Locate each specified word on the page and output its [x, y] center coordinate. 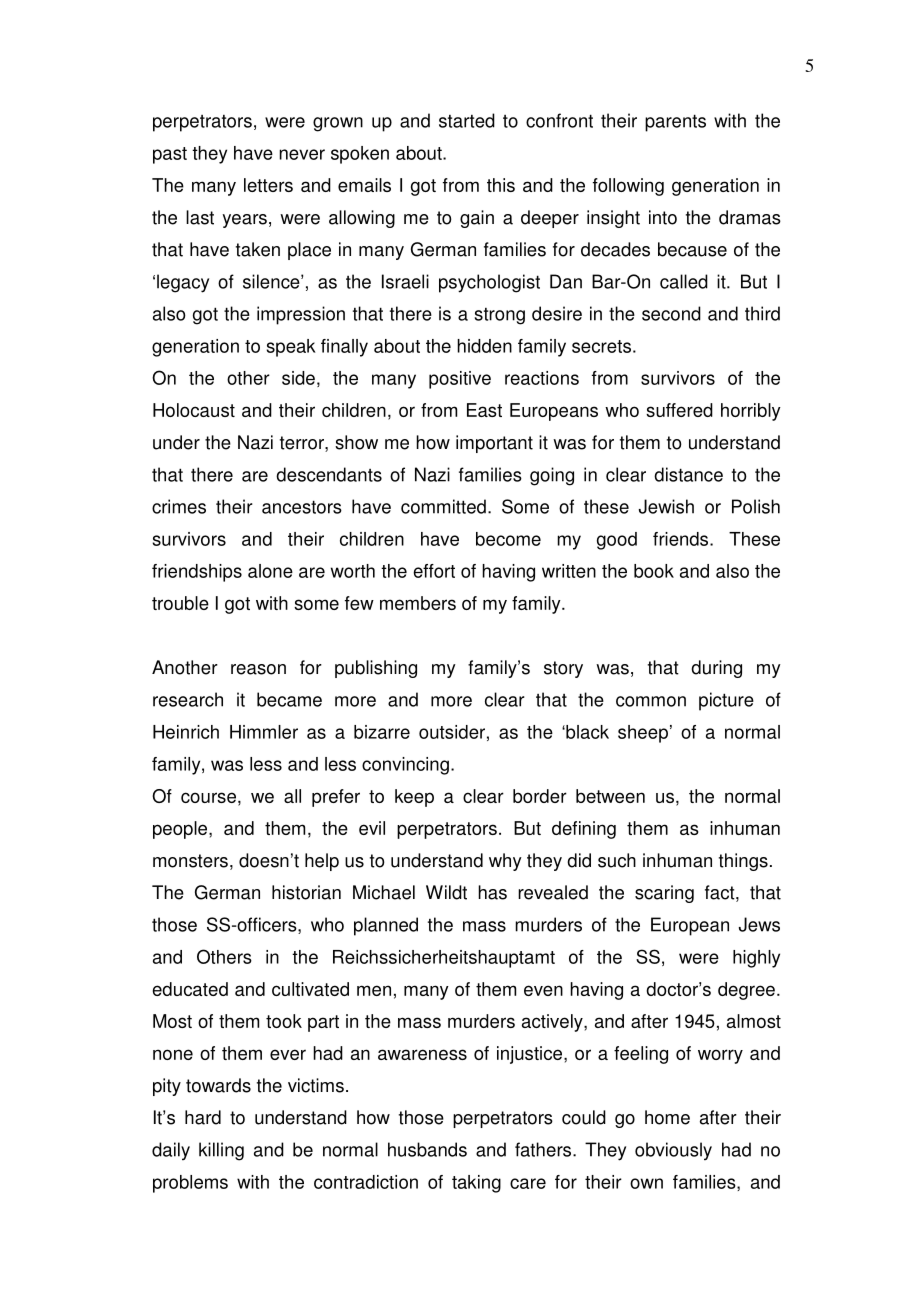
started [467, 120]
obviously [673, 1151]
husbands [427, 1149]
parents [675, 123]
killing [221, 1151]
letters [268, 185]
